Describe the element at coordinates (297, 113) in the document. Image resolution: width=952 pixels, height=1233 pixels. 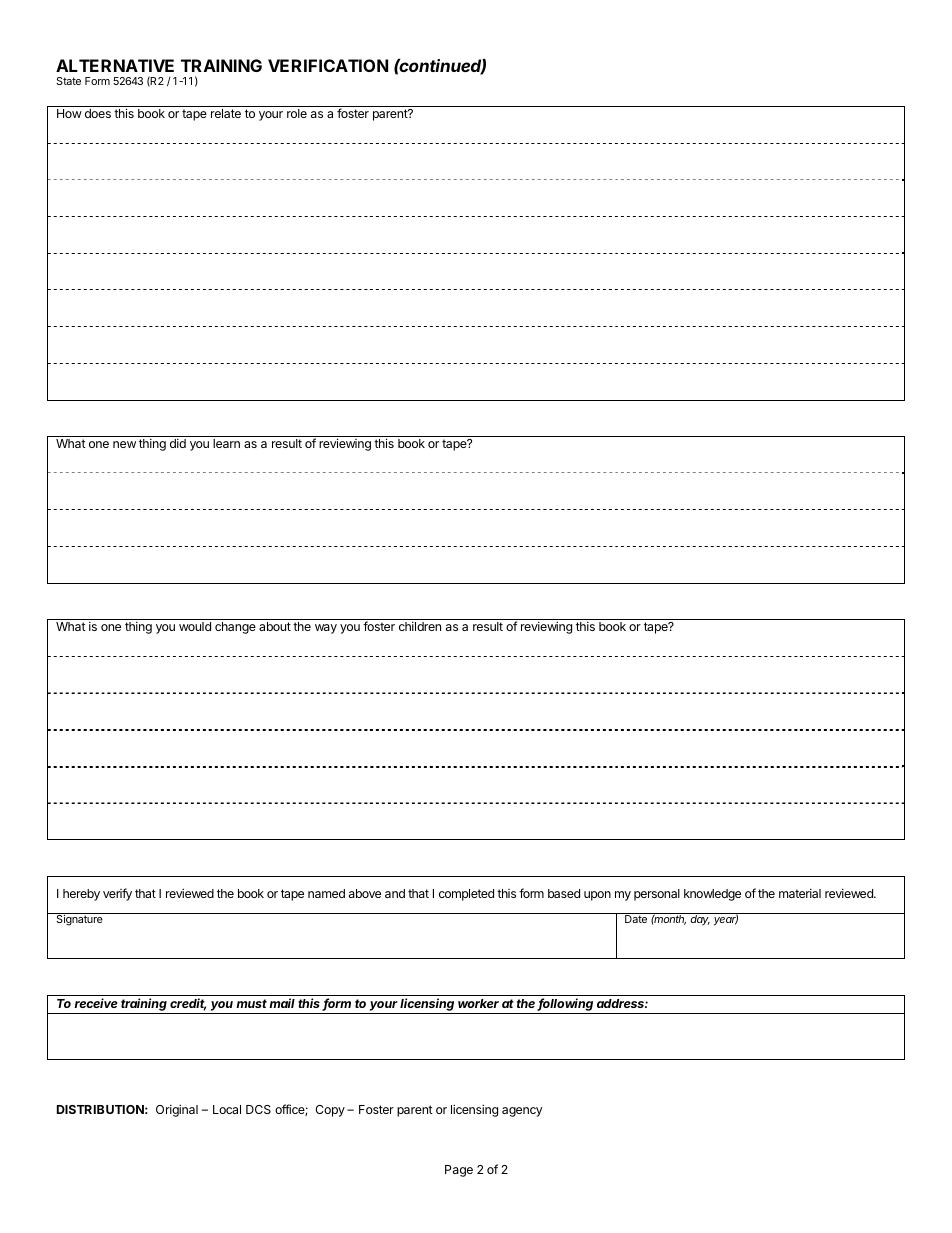
I see `role` at that location.
